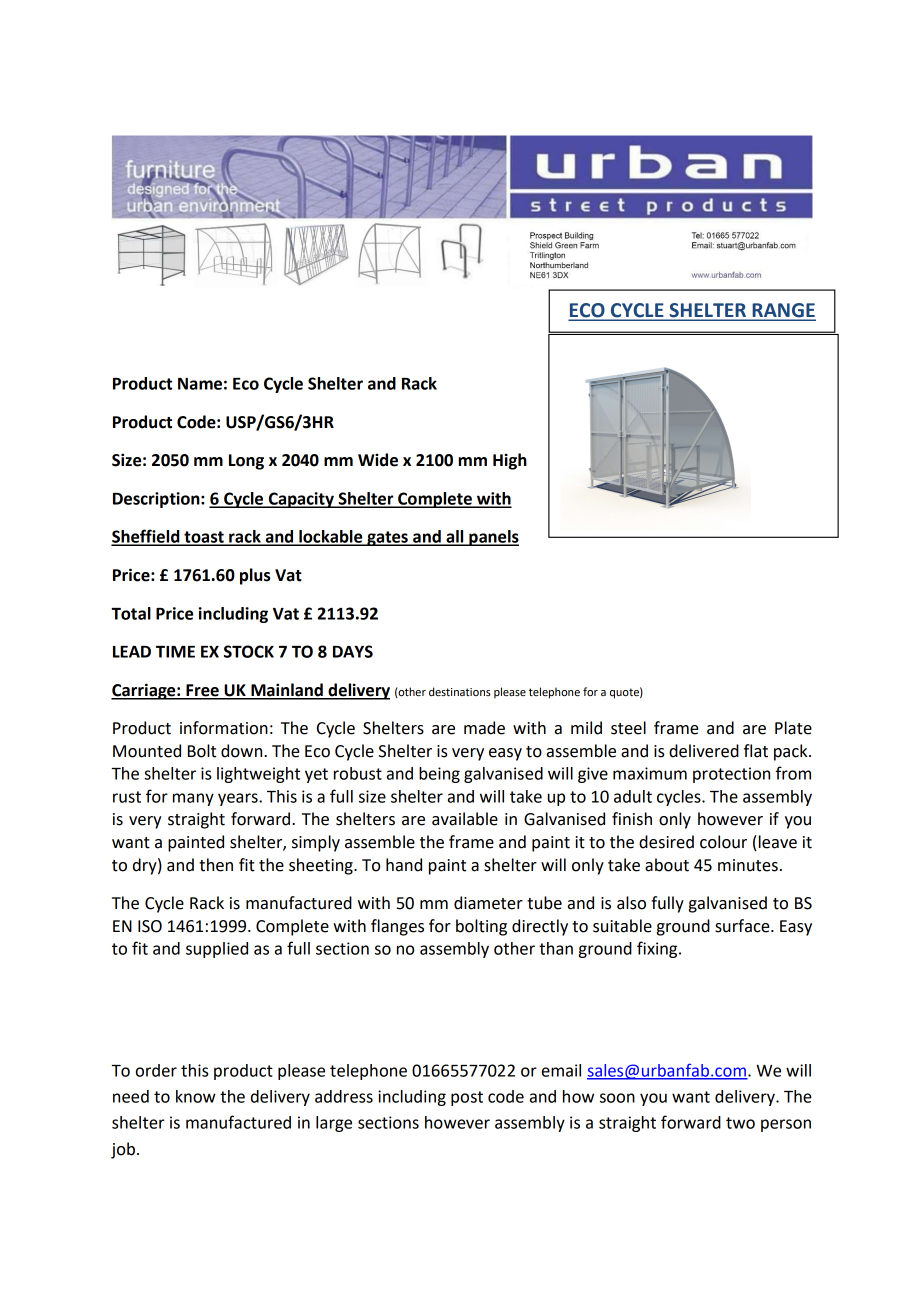  I want to click on know, so click(196, 1096).
